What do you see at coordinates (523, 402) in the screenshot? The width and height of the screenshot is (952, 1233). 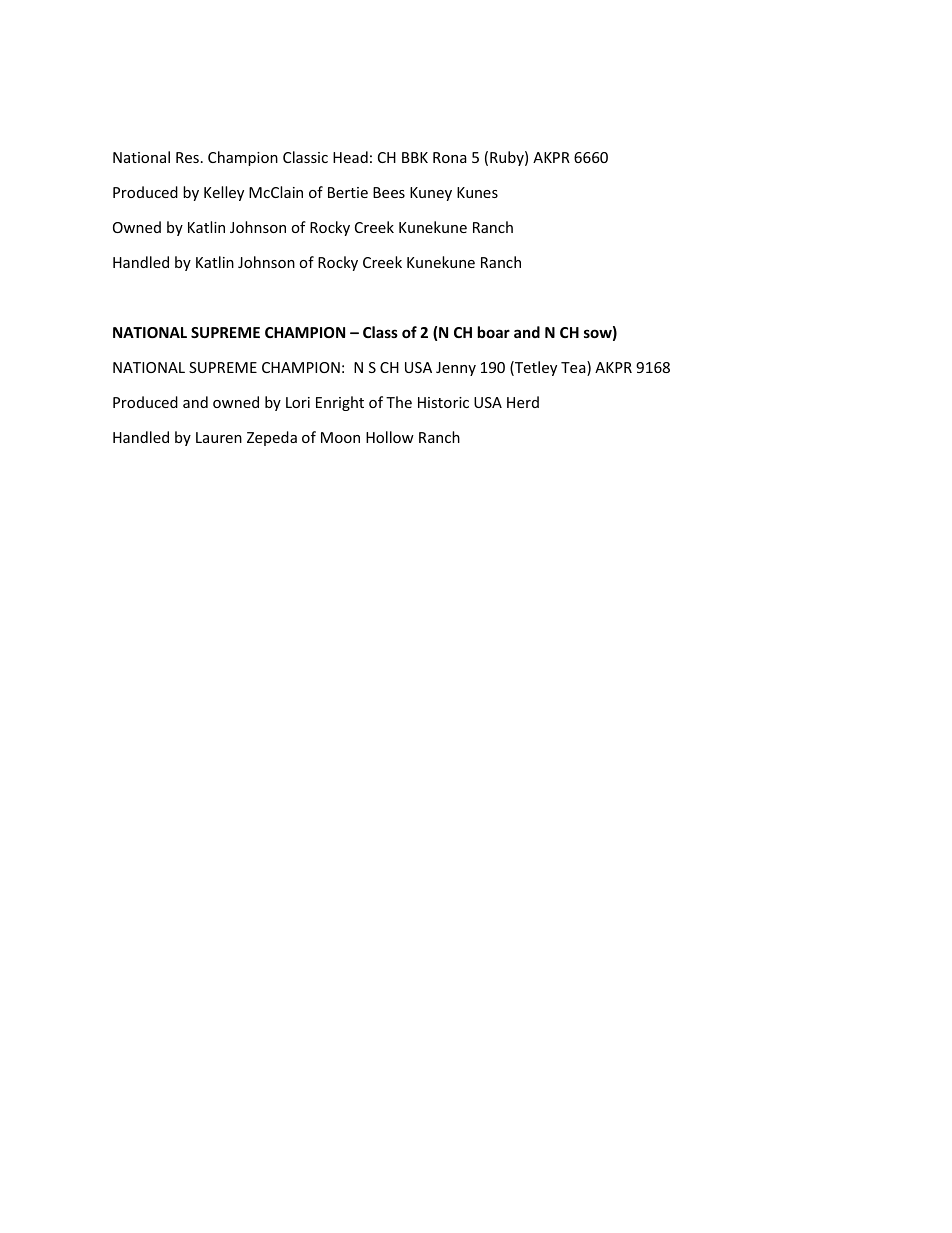 I see `Herd` at bounding box center [523, 402].
